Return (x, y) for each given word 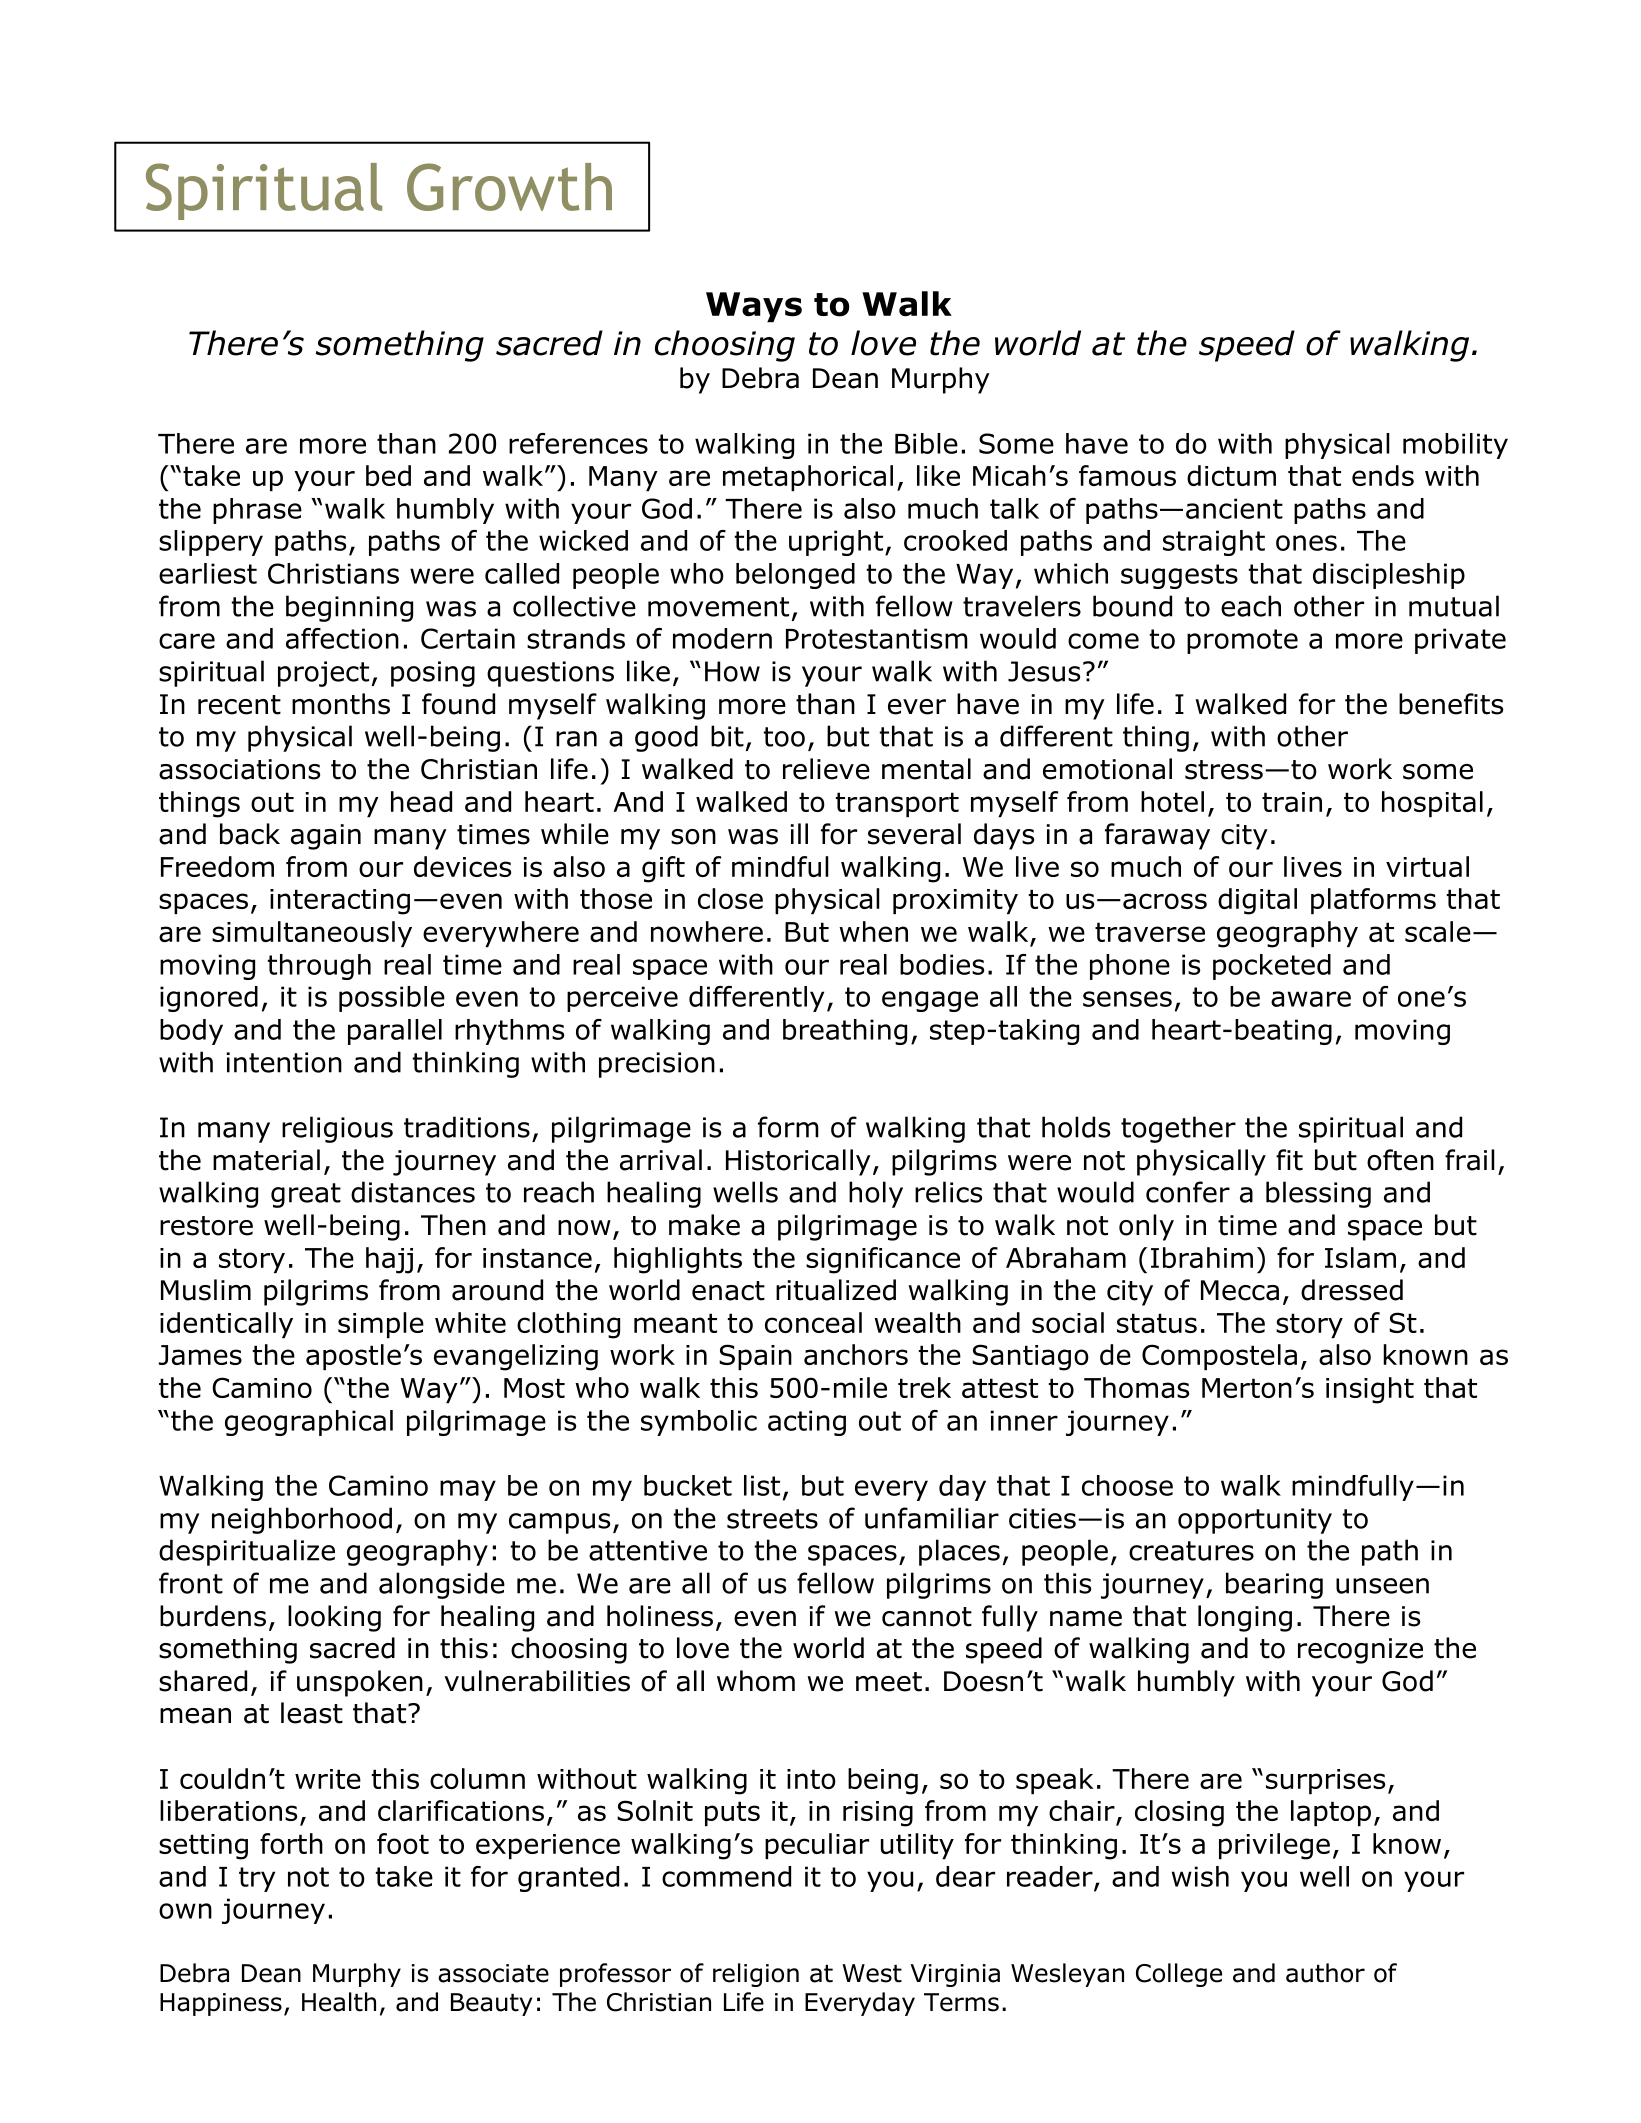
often (1400, 1160)
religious (337, 1129)
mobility (1455, 446)
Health (339, 2002)
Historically (798, 1162)
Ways (754, 307)
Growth (509, 187)
